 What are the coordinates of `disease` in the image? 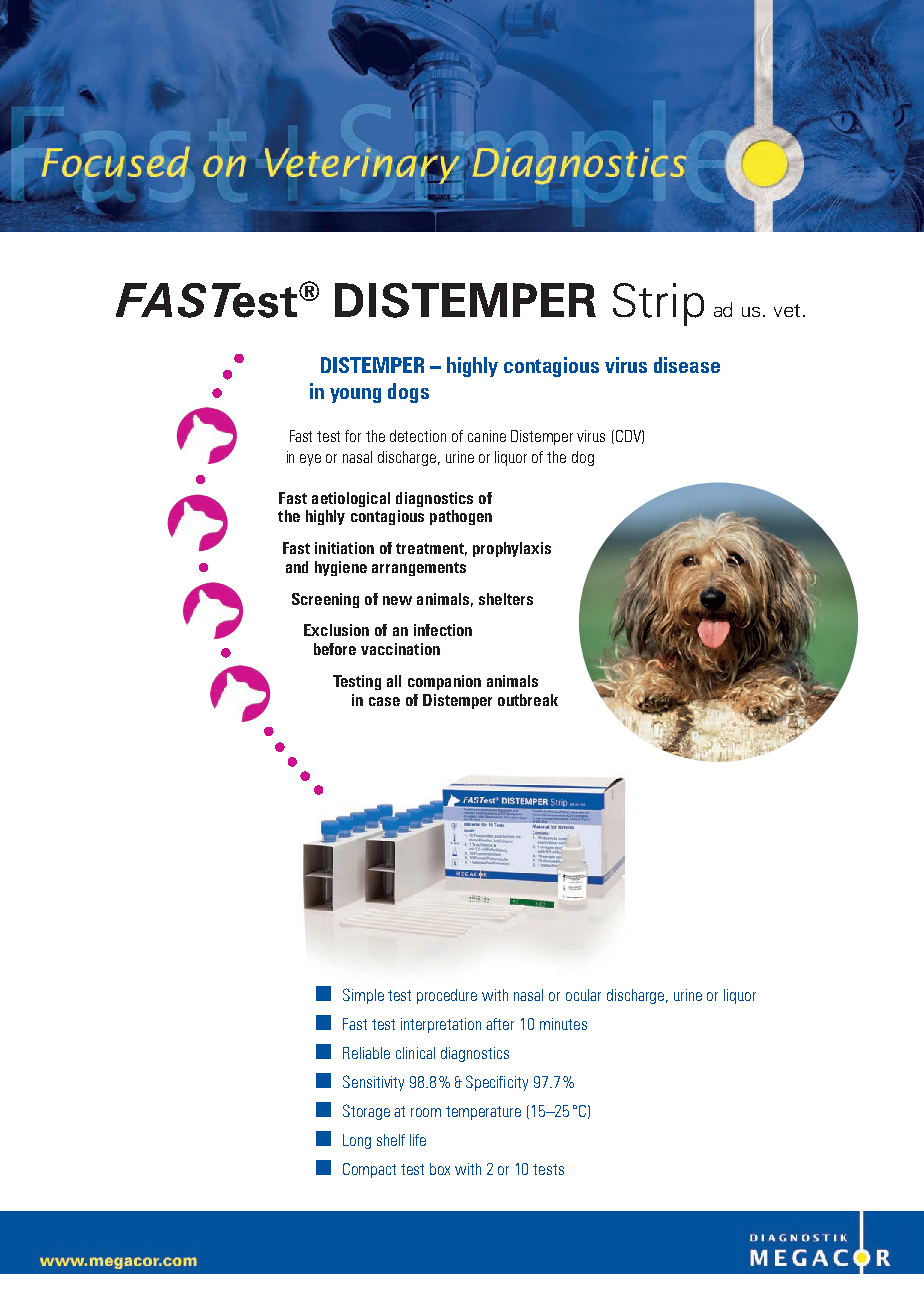 It's located at (687, 365).
